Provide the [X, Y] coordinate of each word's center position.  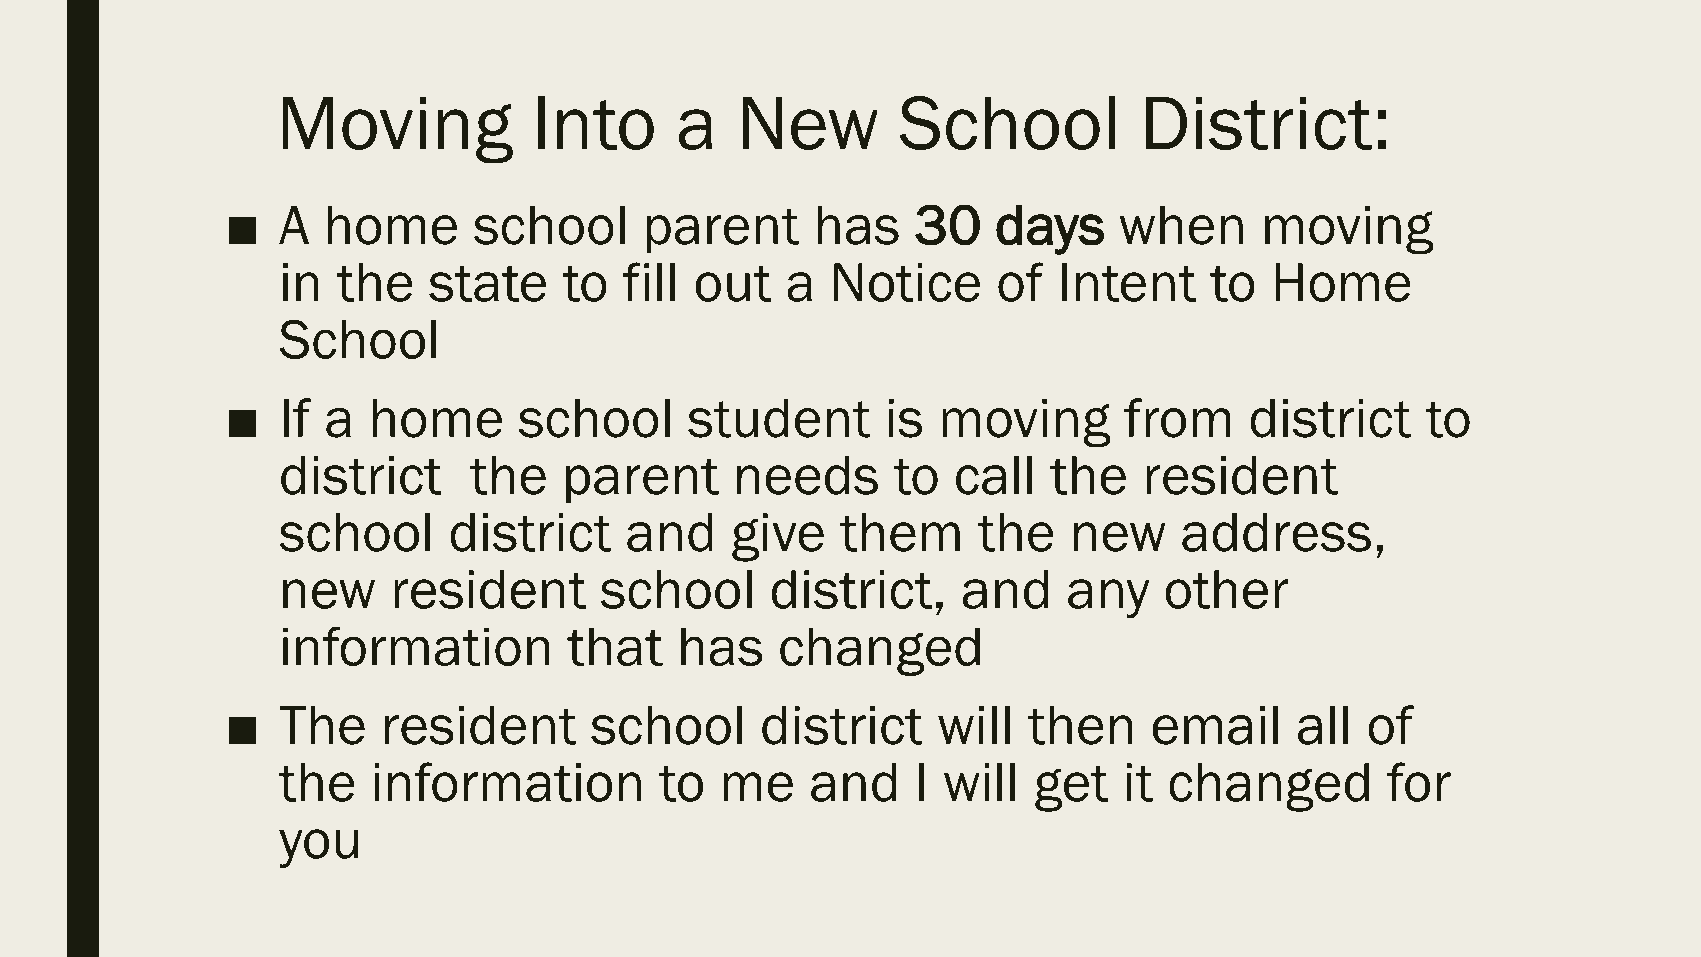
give [778, 537]
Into [596, 123]
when [1181, 225]
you [318, 848]
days [1050, 230]
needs [807, 475]
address [1276, 532]
